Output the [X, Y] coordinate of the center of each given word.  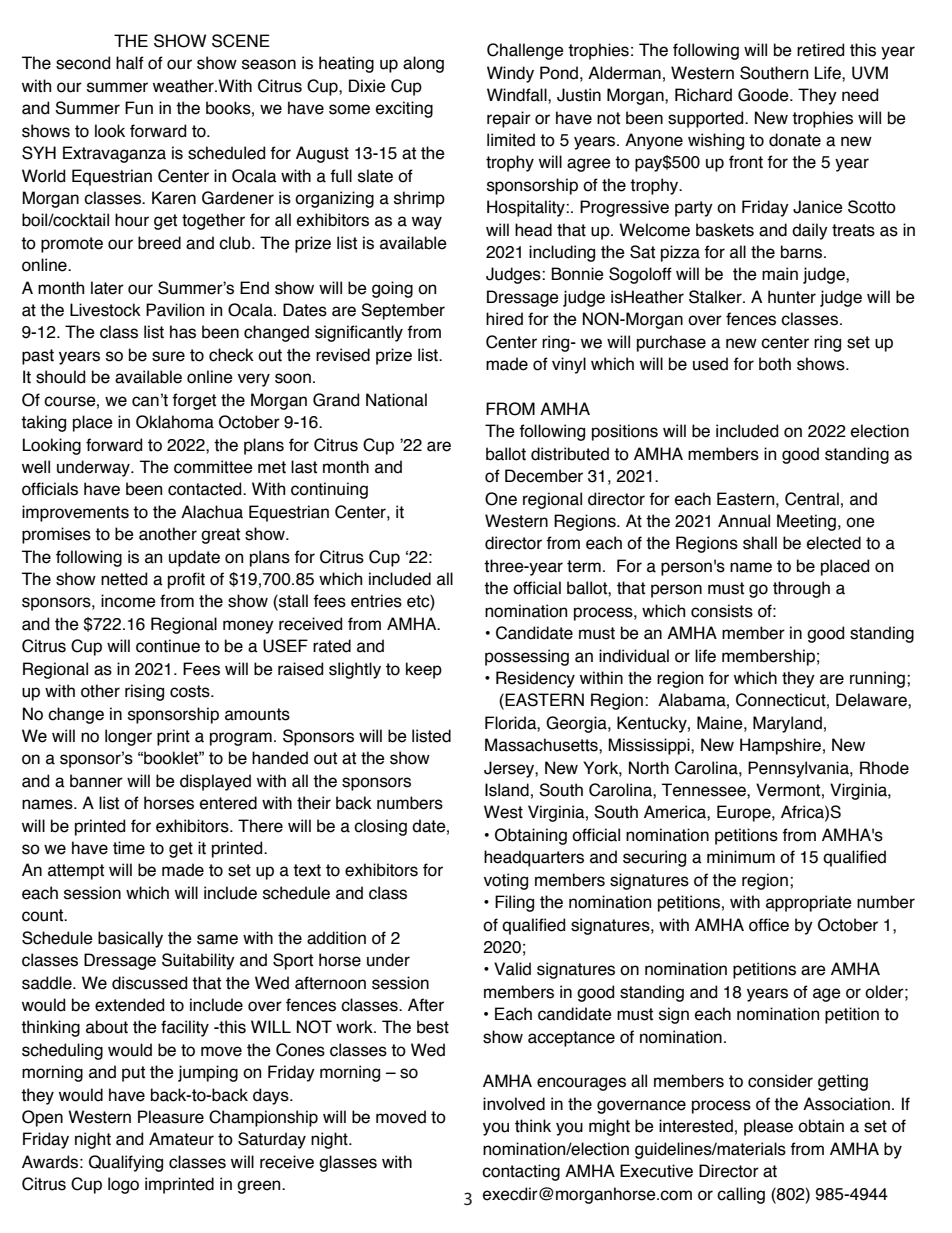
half [130, 63]
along [423, 64]
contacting [521, 1172]
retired [820, 50]
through [801, 589]
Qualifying [126, 1163]
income [128, 601]
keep [424, 670]
